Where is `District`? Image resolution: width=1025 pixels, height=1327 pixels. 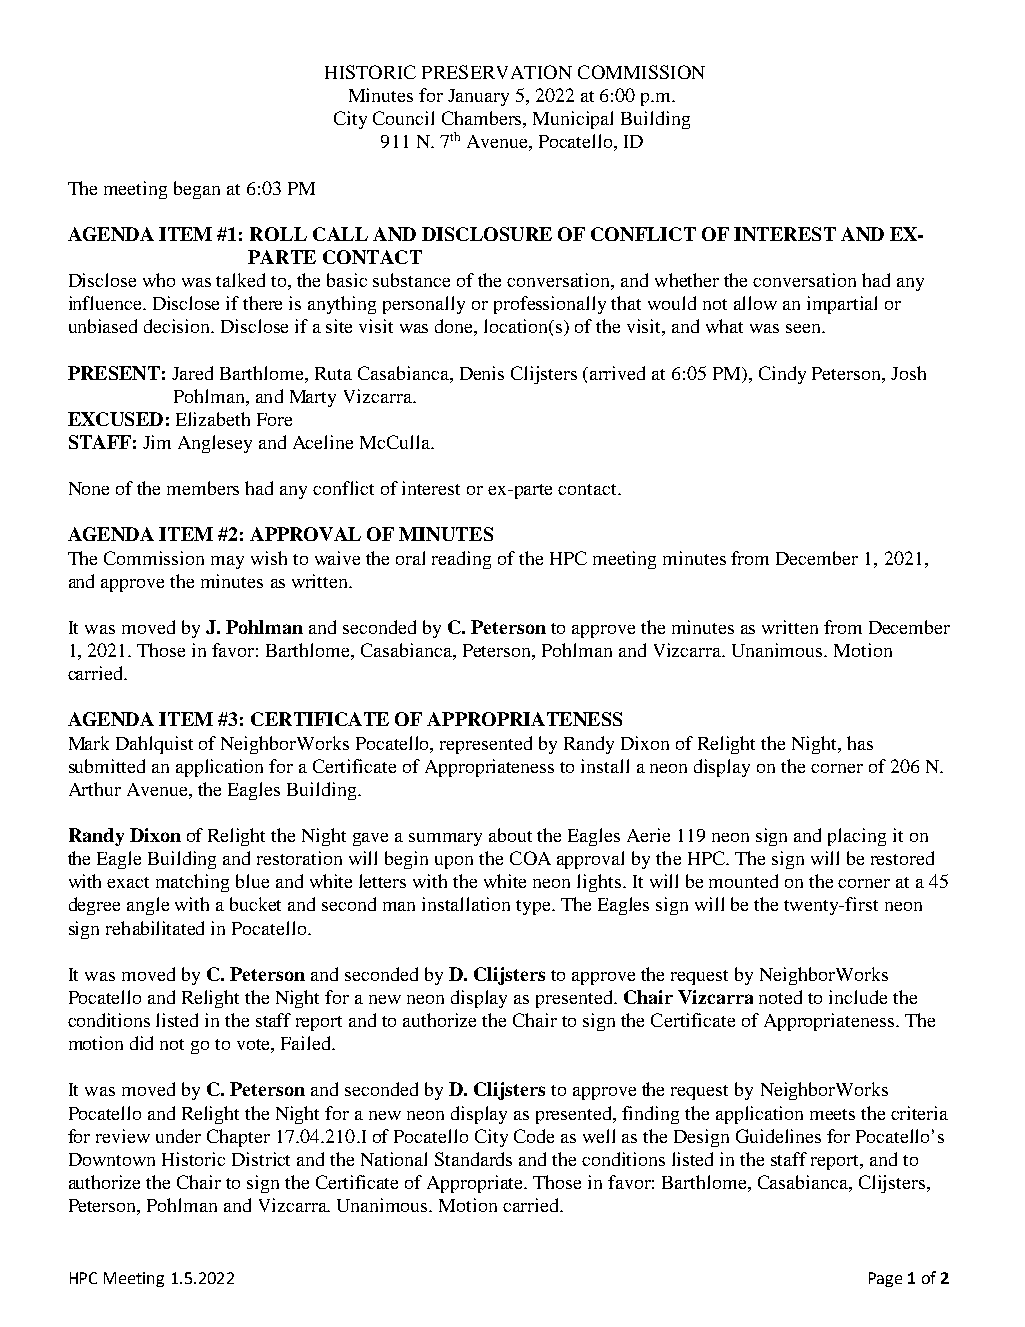 District is located at coordinates (261, 1159).
